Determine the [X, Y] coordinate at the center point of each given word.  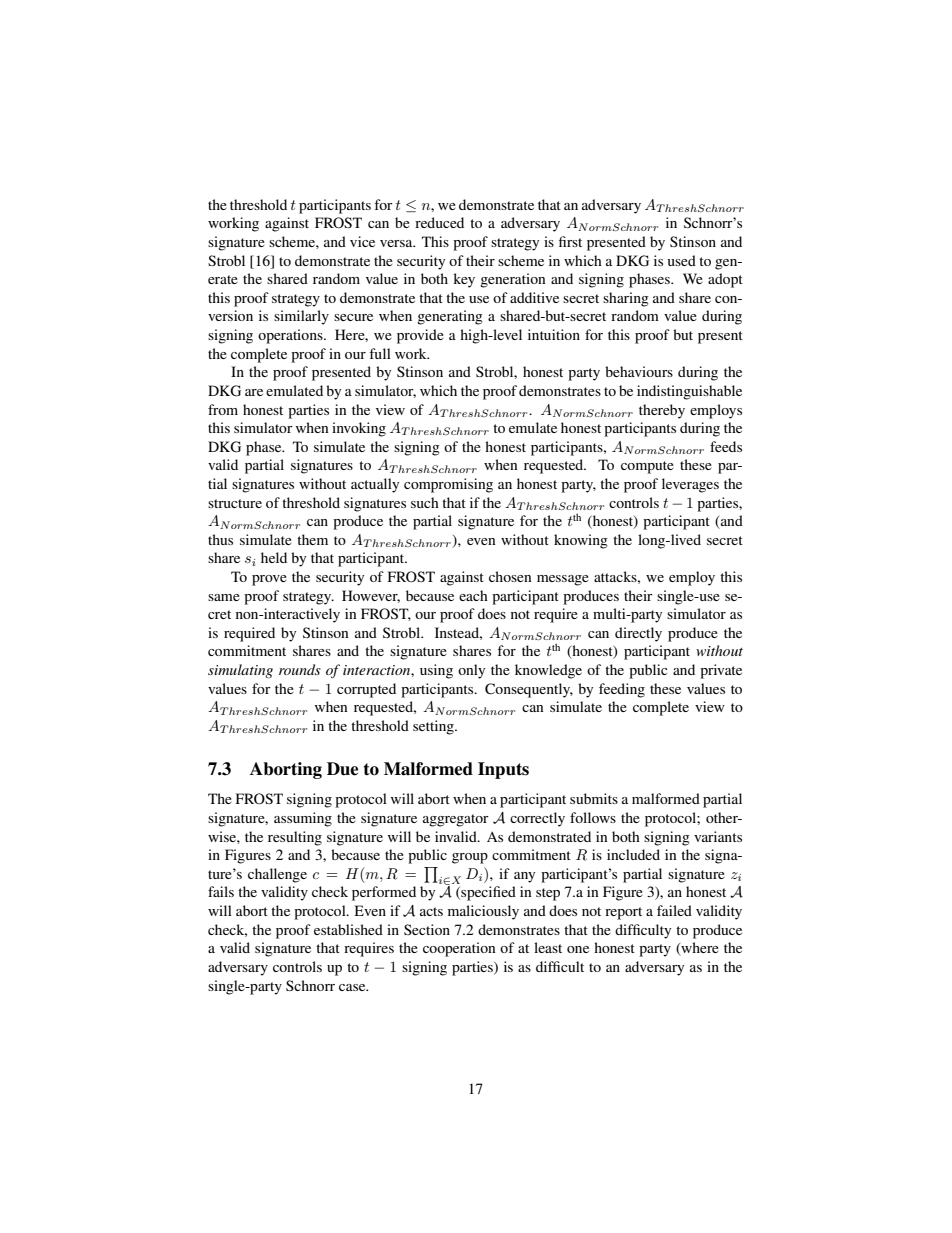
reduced [439, 222]
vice [362, 241]
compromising [448, 485]
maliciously [483, 912]
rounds [300, 669]
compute [647, 467]
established [348, 929]
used [682, 260]
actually [375, 485]
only [471, 671]
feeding [622, 690]
